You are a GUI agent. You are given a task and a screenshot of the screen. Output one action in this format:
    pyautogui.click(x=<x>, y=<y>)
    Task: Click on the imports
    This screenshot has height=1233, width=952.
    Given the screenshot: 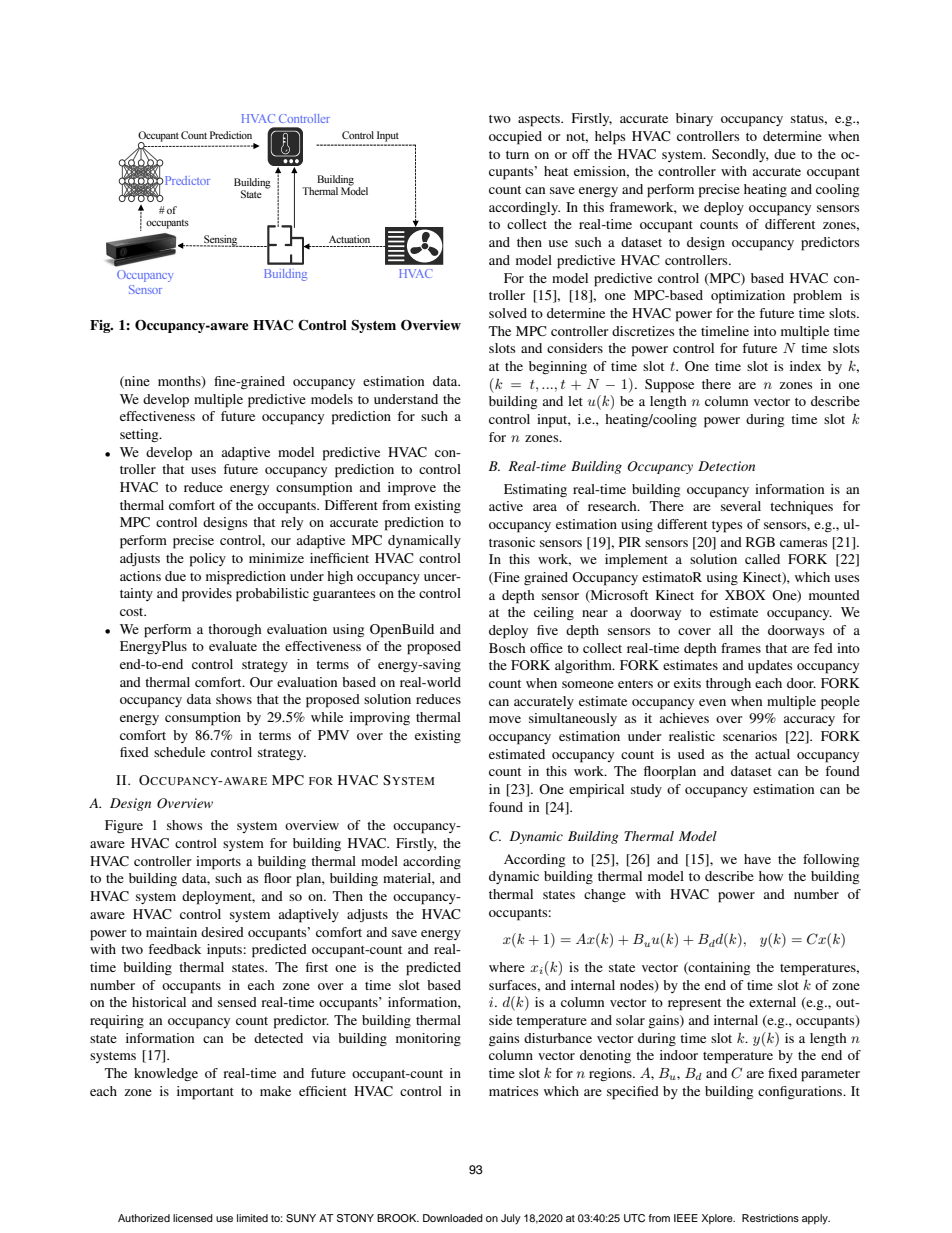 What is the action you would take?
    pyautogui.click(x=218, y=863)
